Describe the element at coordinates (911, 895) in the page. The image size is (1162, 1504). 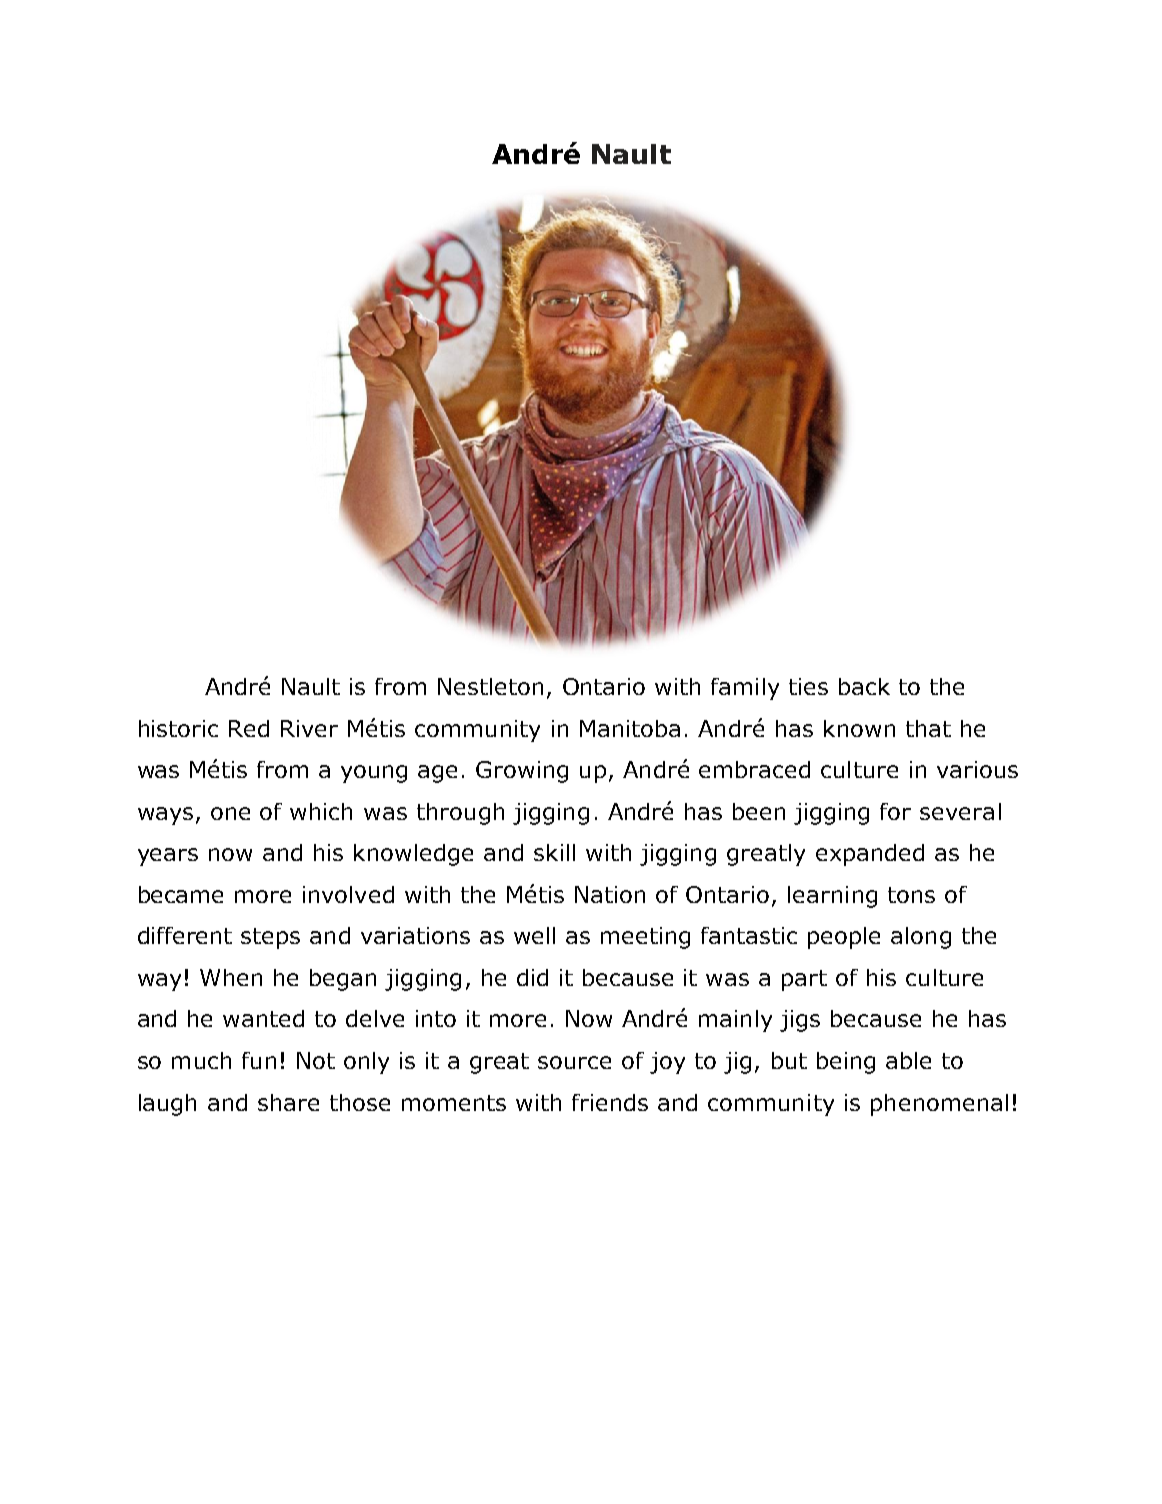
I see `tons` at that location.
